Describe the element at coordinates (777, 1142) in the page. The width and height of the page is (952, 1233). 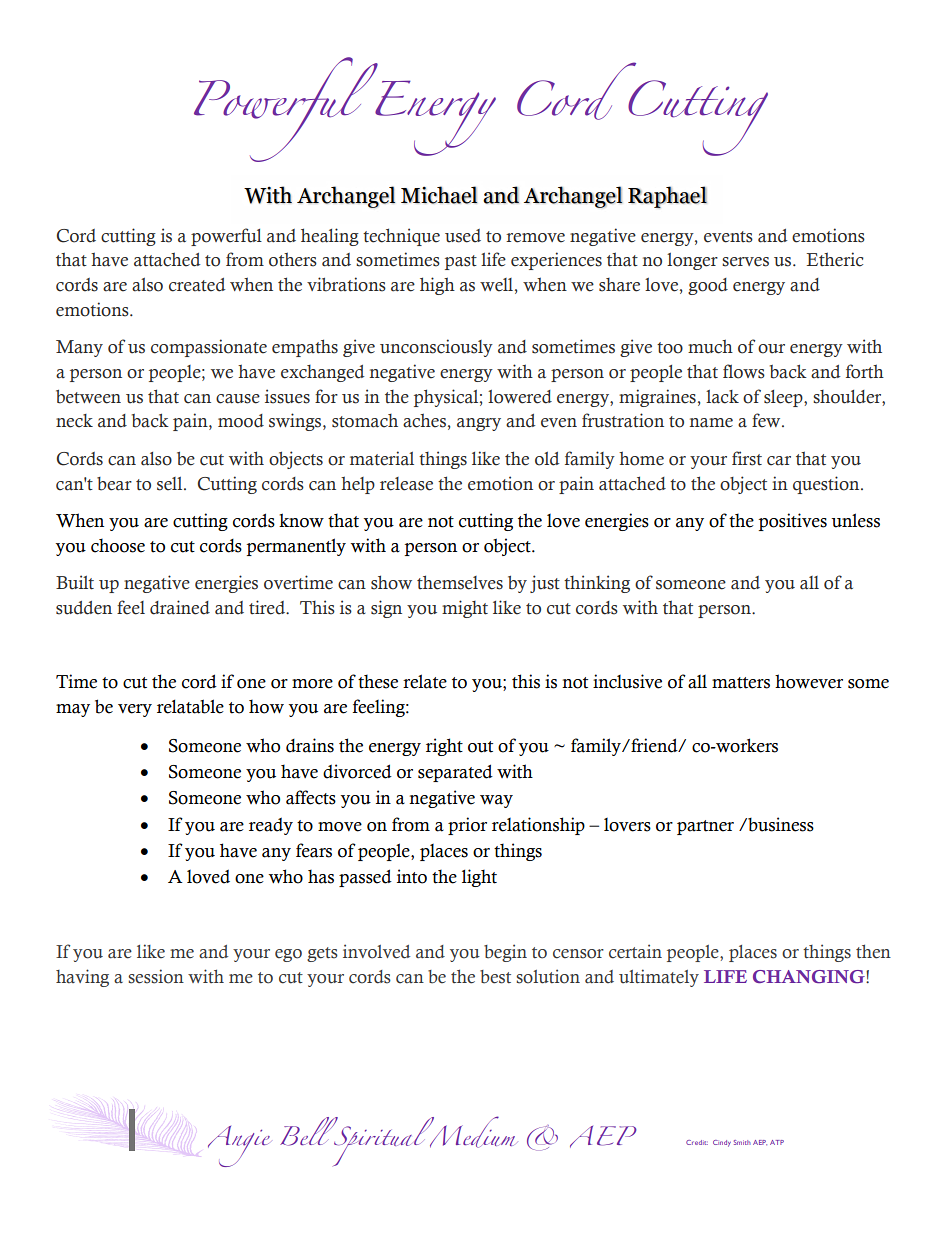
I see `ATP` at that location.
